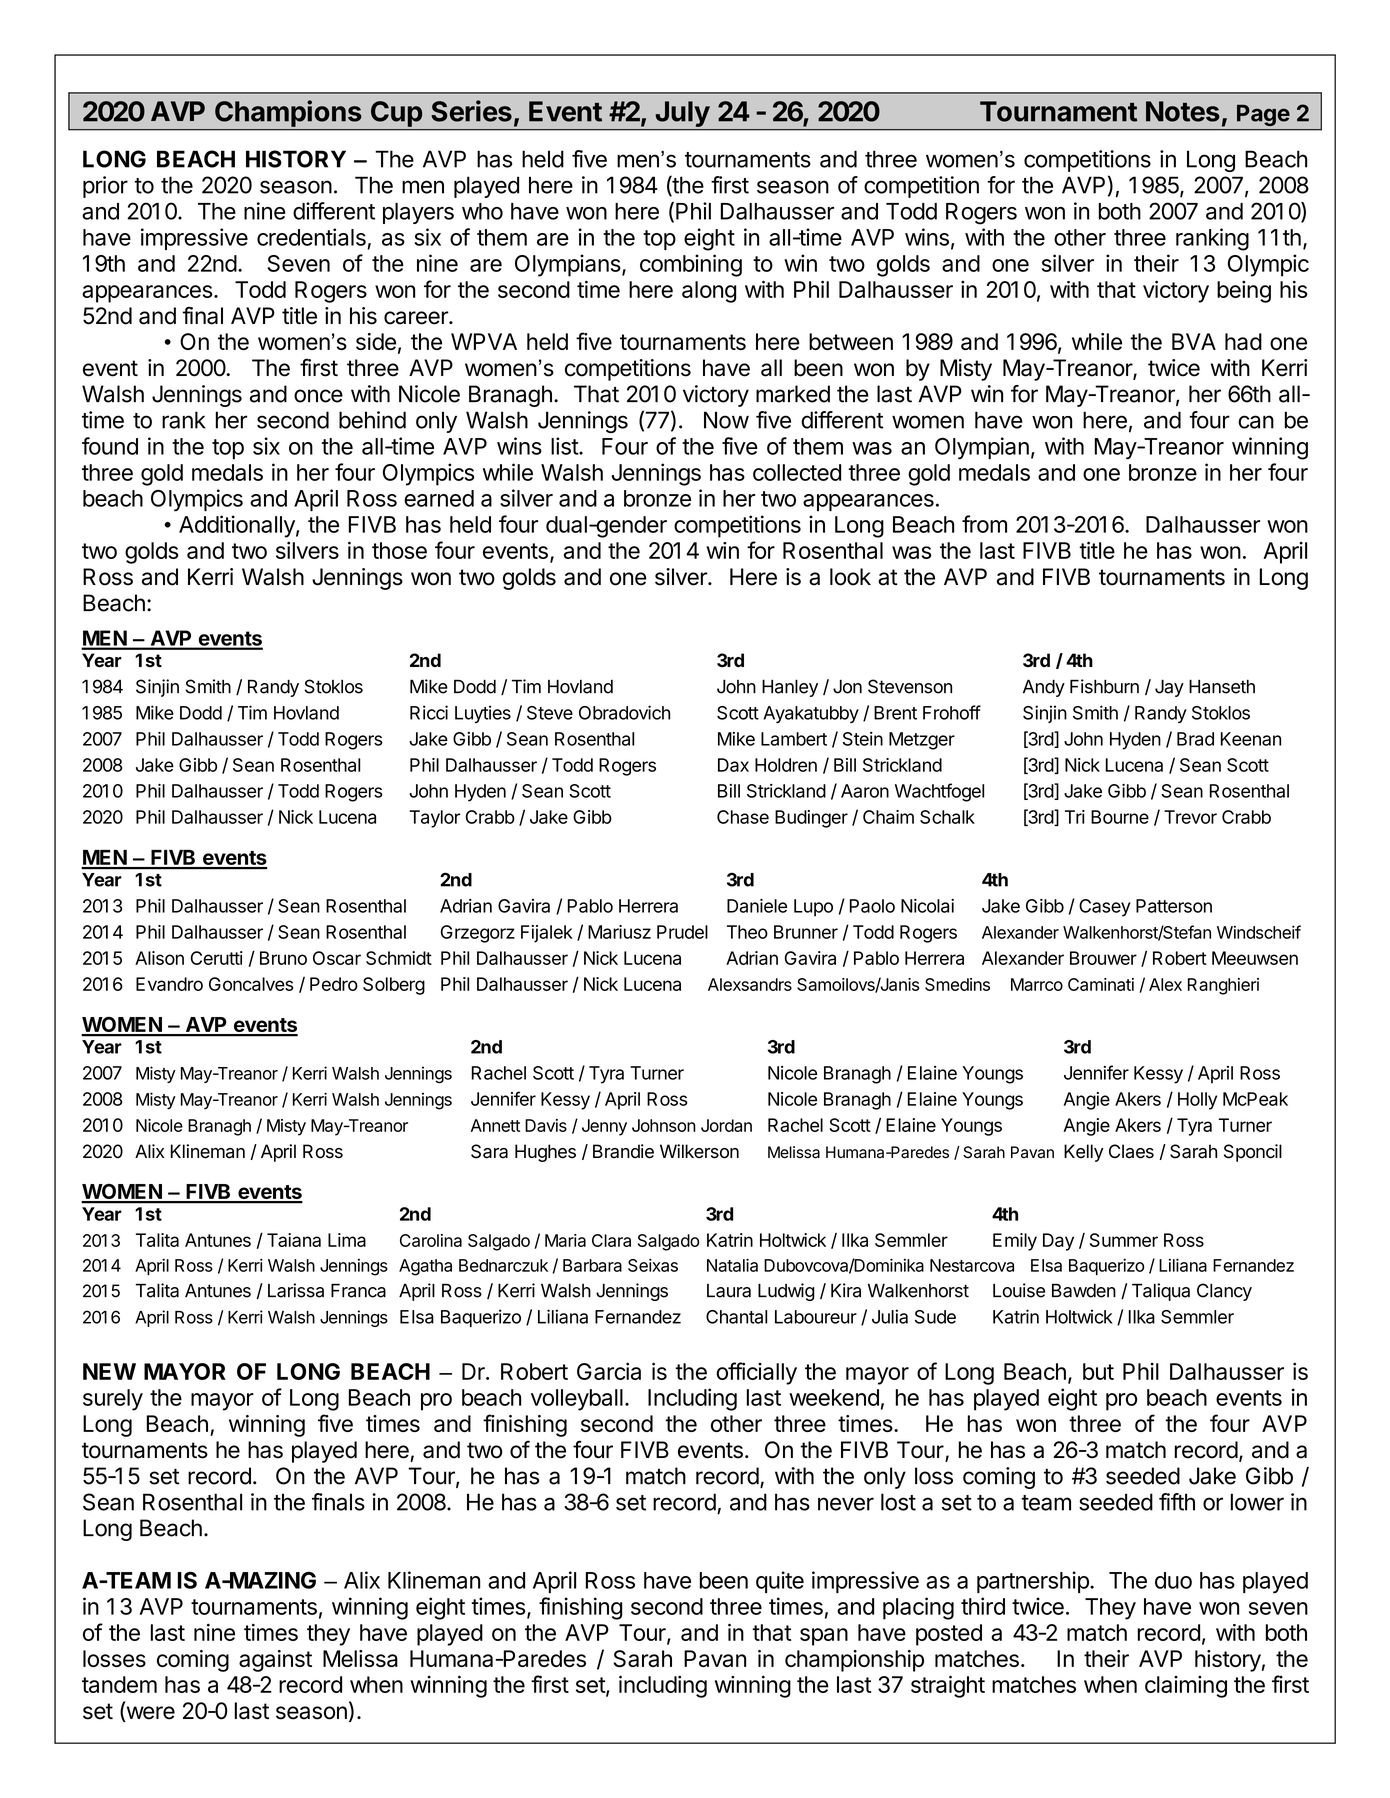 This image has height=1798, width=1390. Describe the element at coordinates (275, 1661) in the image. I see `against` at that location.
